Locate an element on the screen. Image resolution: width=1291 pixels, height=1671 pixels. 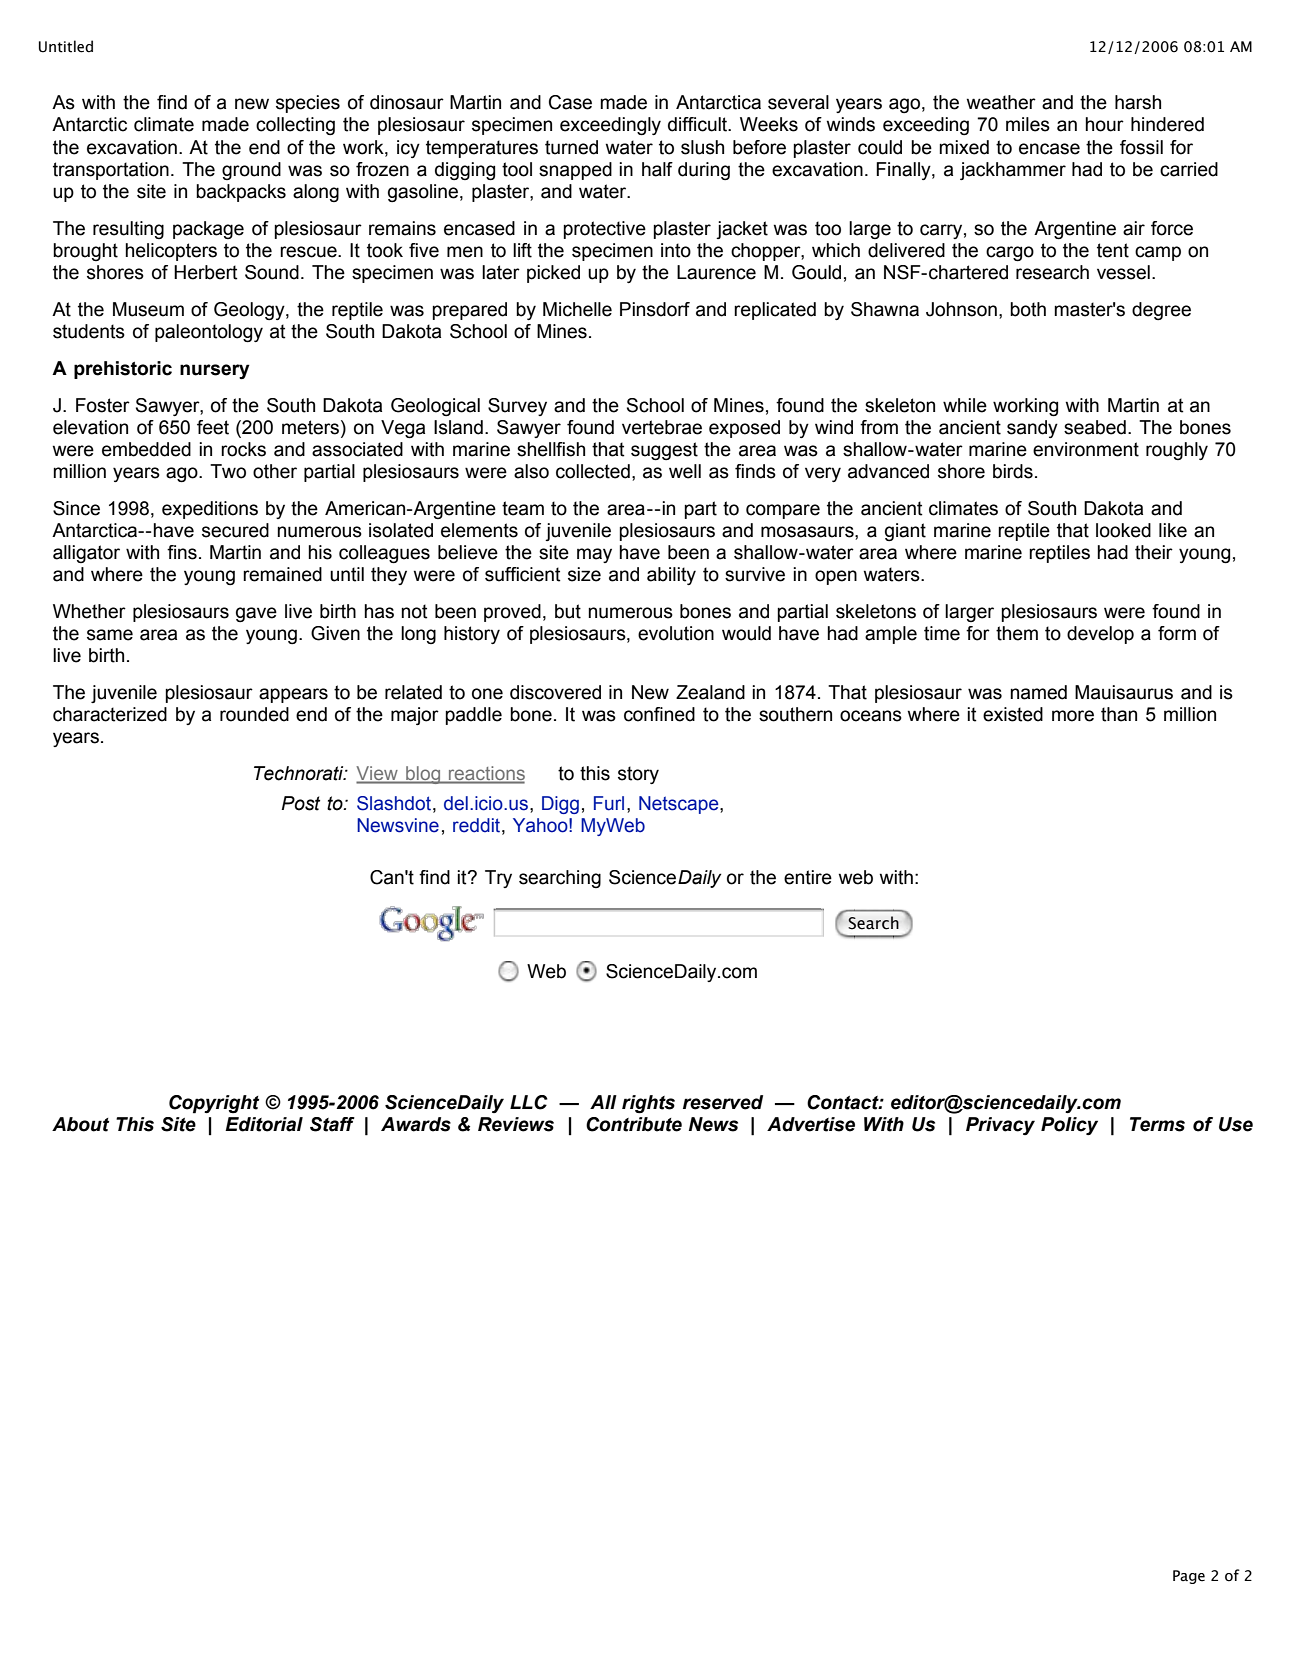
Post is located at coordinates (300, 803).
